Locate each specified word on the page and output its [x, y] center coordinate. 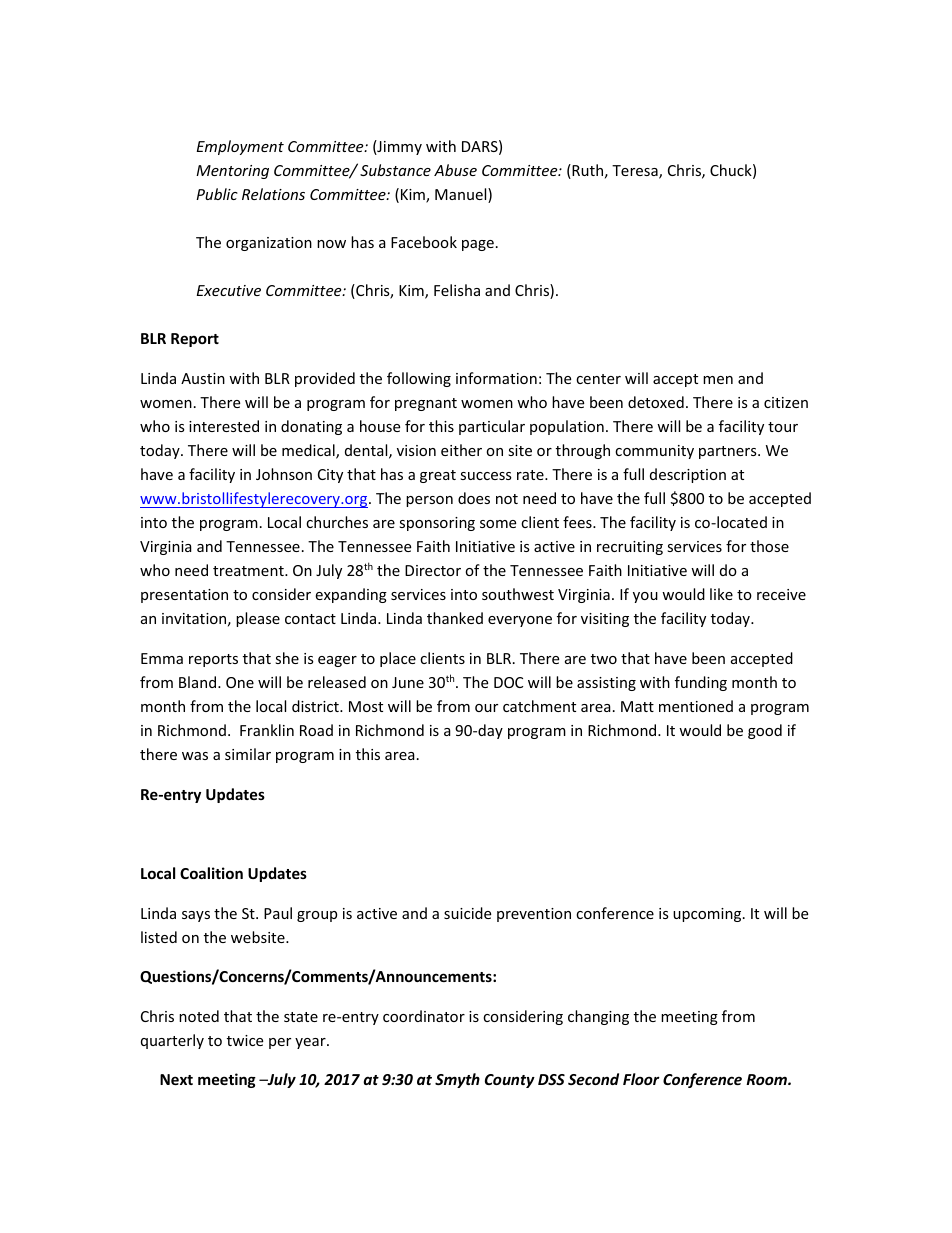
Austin [203, 378]
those [769, 546]
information [496, 378]
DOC [508, 682]
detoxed [656, 402]
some [498, 524]
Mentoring [232, 172]
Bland [199, 682]
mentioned [696, 706]
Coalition [211, 873]
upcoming [708, 915]
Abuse [455, 170]
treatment [249, 571]
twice [245, 1040]
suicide [467, 913]
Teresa [636, 172]
